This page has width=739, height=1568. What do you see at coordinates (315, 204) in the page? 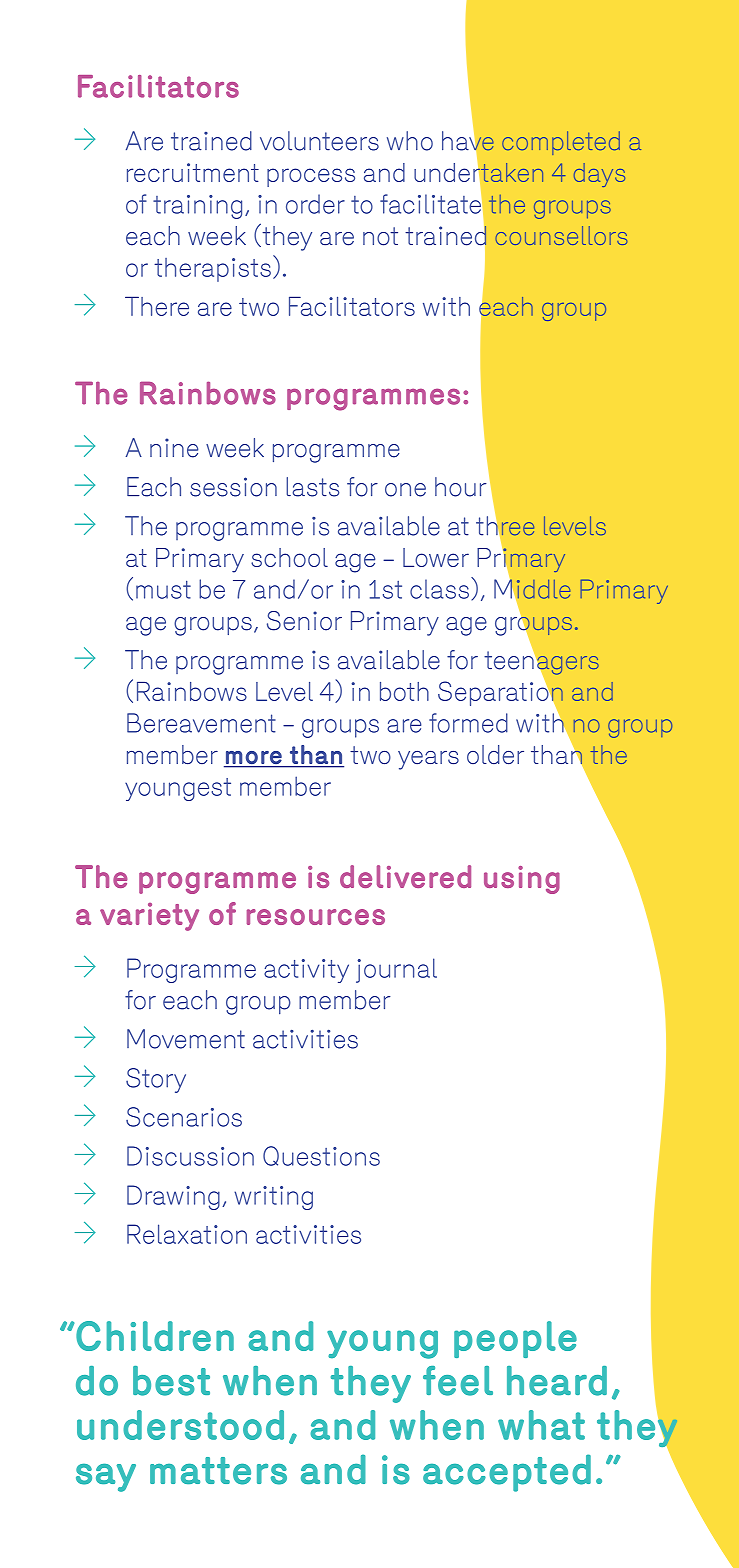
I see `order` at bounding box center [315, 204].
